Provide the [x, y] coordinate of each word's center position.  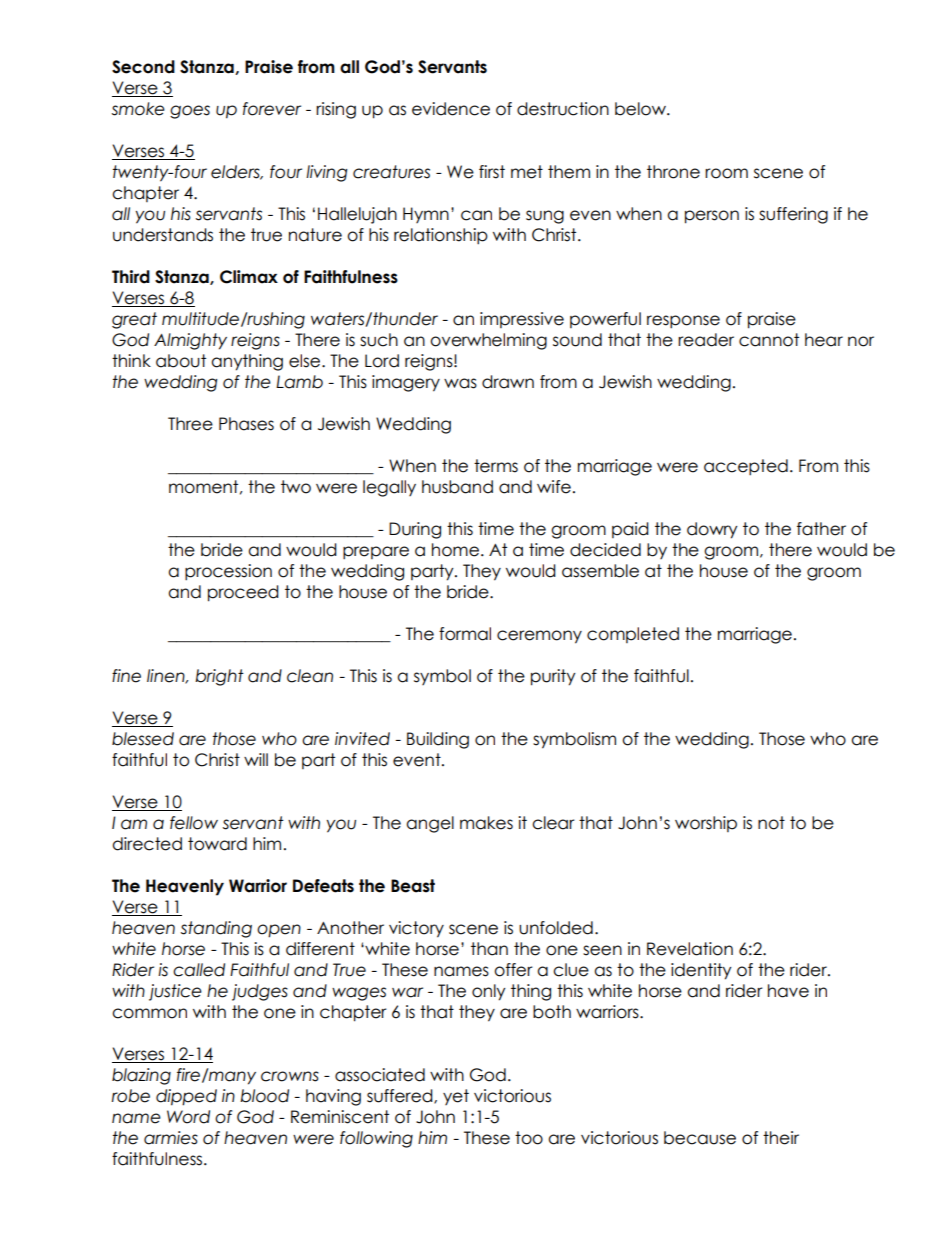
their [781, 1138]
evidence [451, 109]
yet [456, 1097]
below [642, 109]
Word [188, 1117]
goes [190, 112]
